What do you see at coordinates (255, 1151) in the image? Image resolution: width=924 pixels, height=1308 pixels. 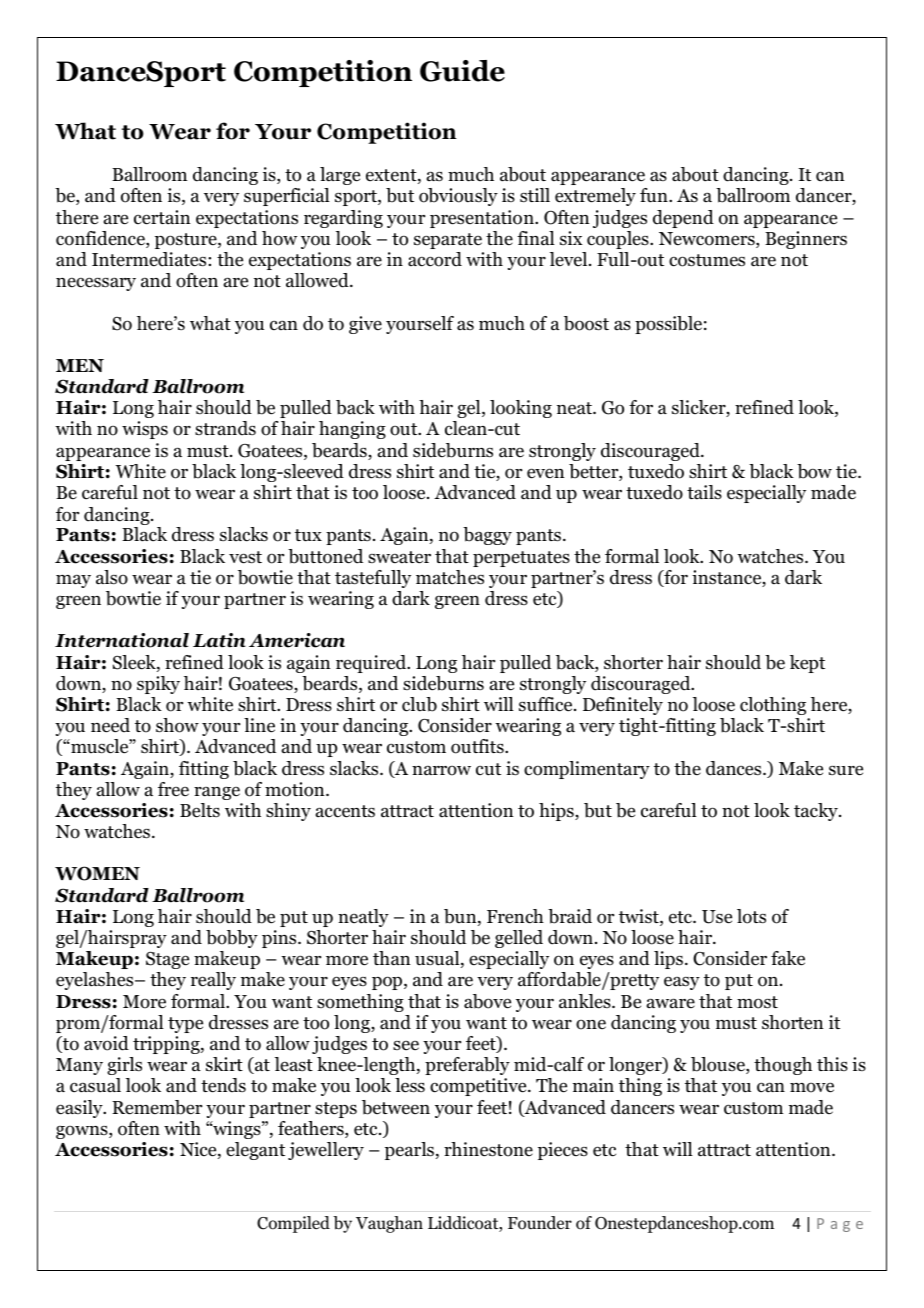 I see `elegant` at bounding box center [255, 1151].
